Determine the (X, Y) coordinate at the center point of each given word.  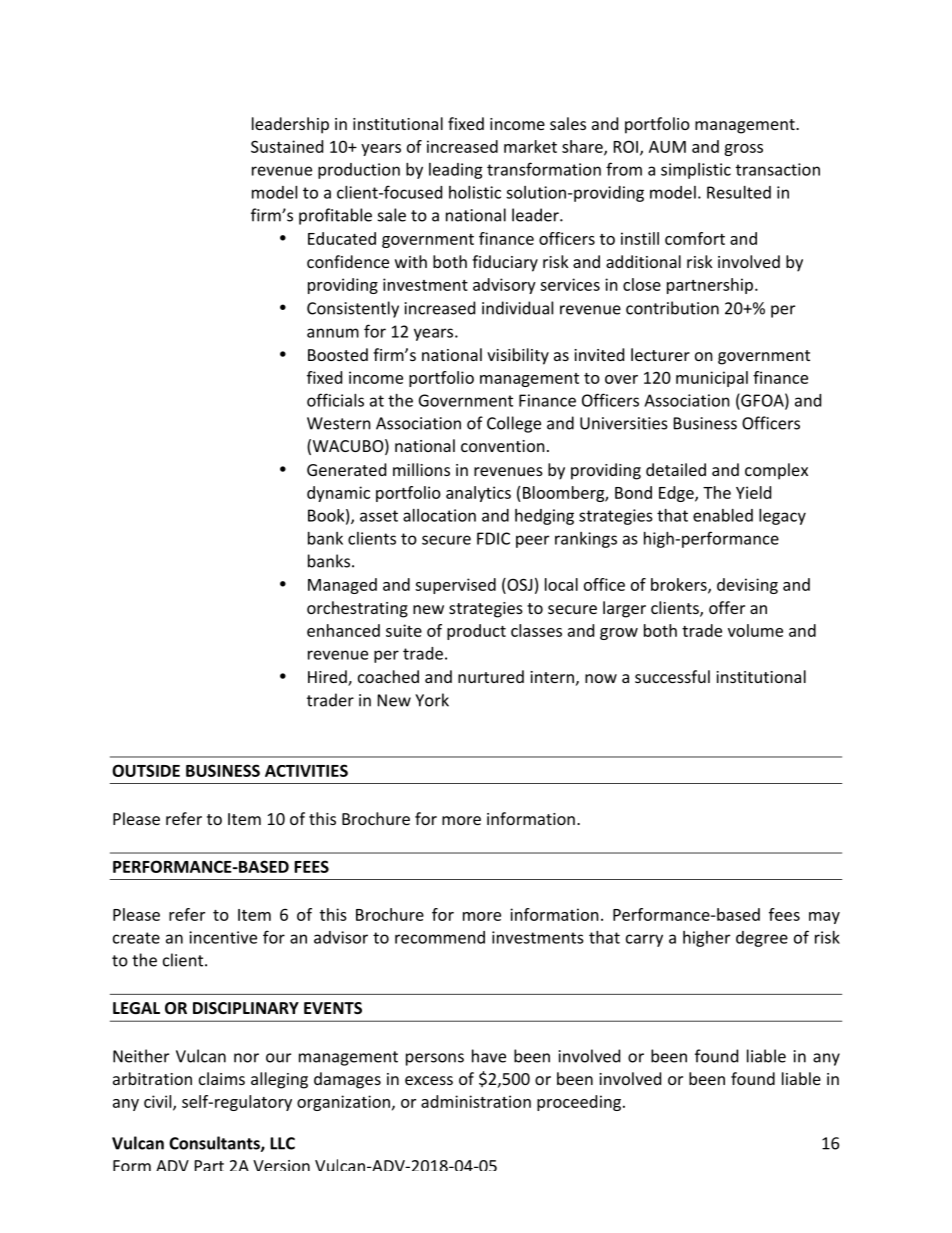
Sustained (287, 146)
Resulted (739, 192)
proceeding (579, 1103)
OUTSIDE (146, 770)
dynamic (338, 494)
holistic (475, 192)
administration (476, 1101)
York (432, 700)
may (824, 918)
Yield (753, 492)
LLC (282, 1143)
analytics (478, 494)
